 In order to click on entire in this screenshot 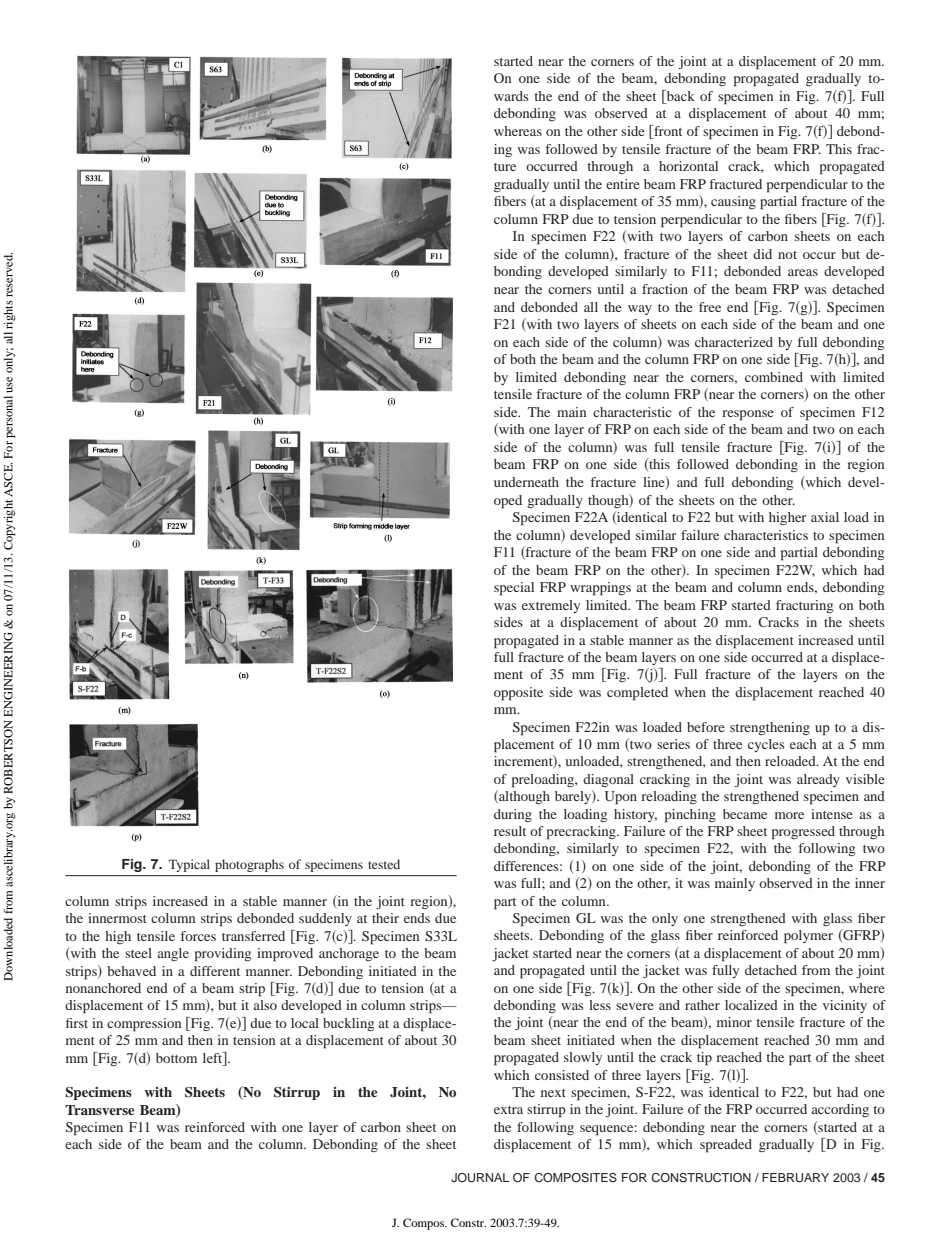, I will do `click(623, 184)`.
